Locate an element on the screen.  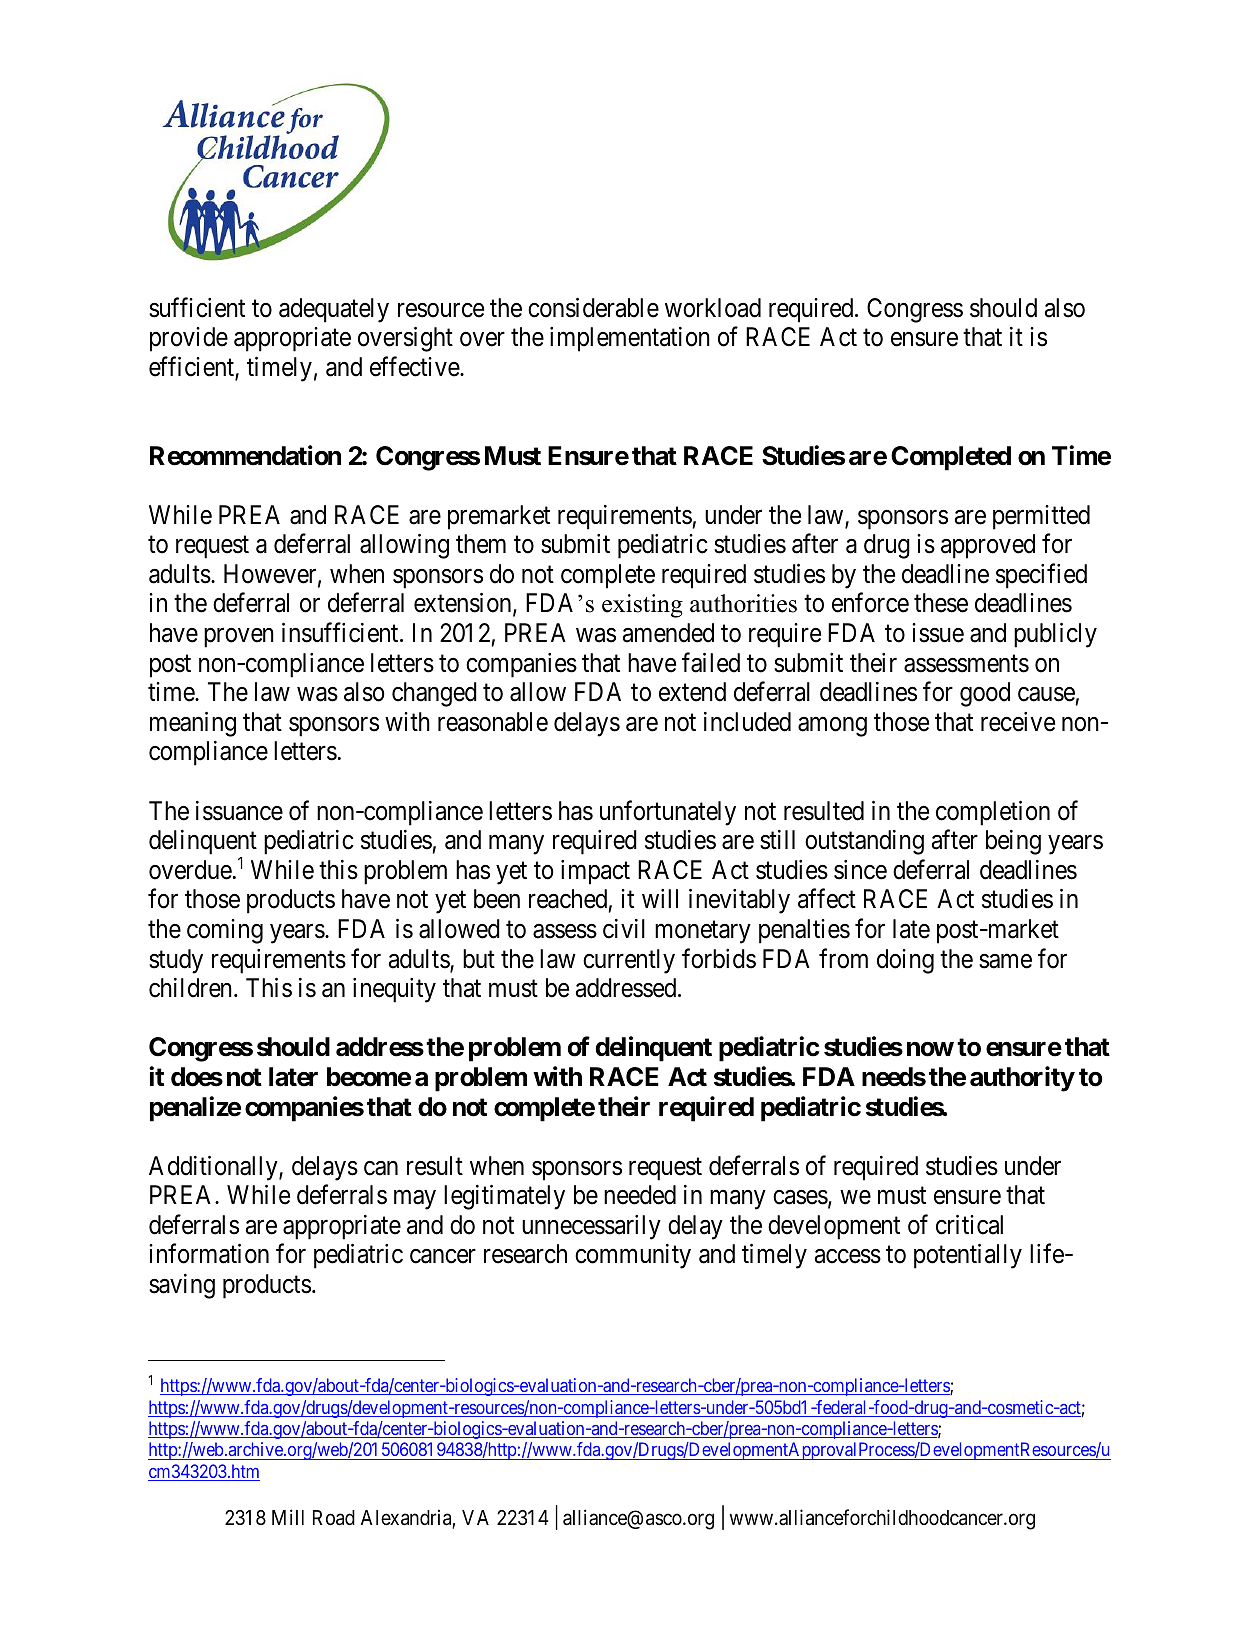
Road is located at coordinates (334, 1518).
